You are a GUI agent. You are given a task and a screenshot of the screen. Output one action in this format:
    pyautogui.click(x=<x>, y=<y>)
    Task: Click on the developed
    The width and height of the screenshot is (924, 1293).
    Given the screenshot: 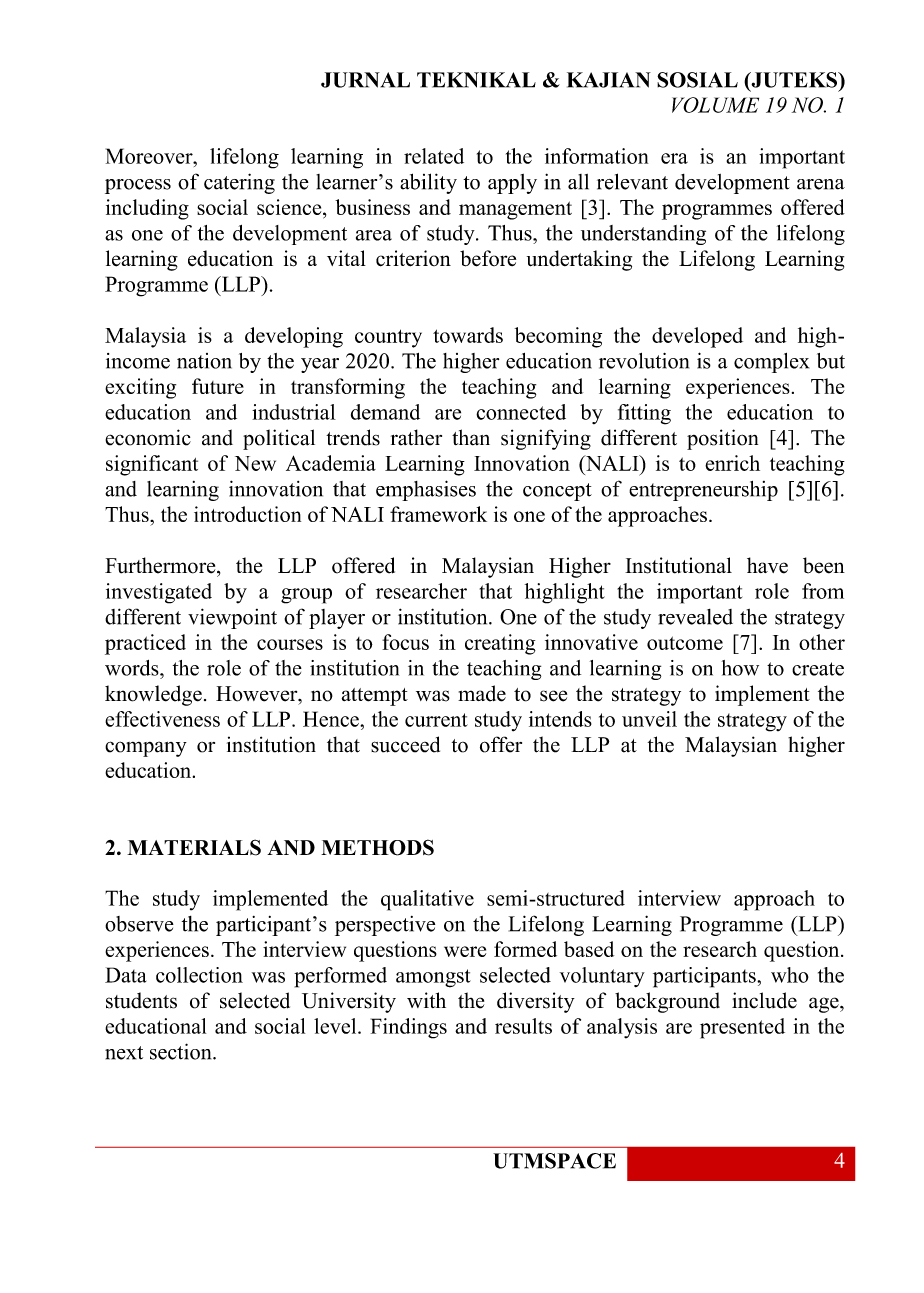 What is the action you would take?
    pyautogui.click(x=697, y=337)
